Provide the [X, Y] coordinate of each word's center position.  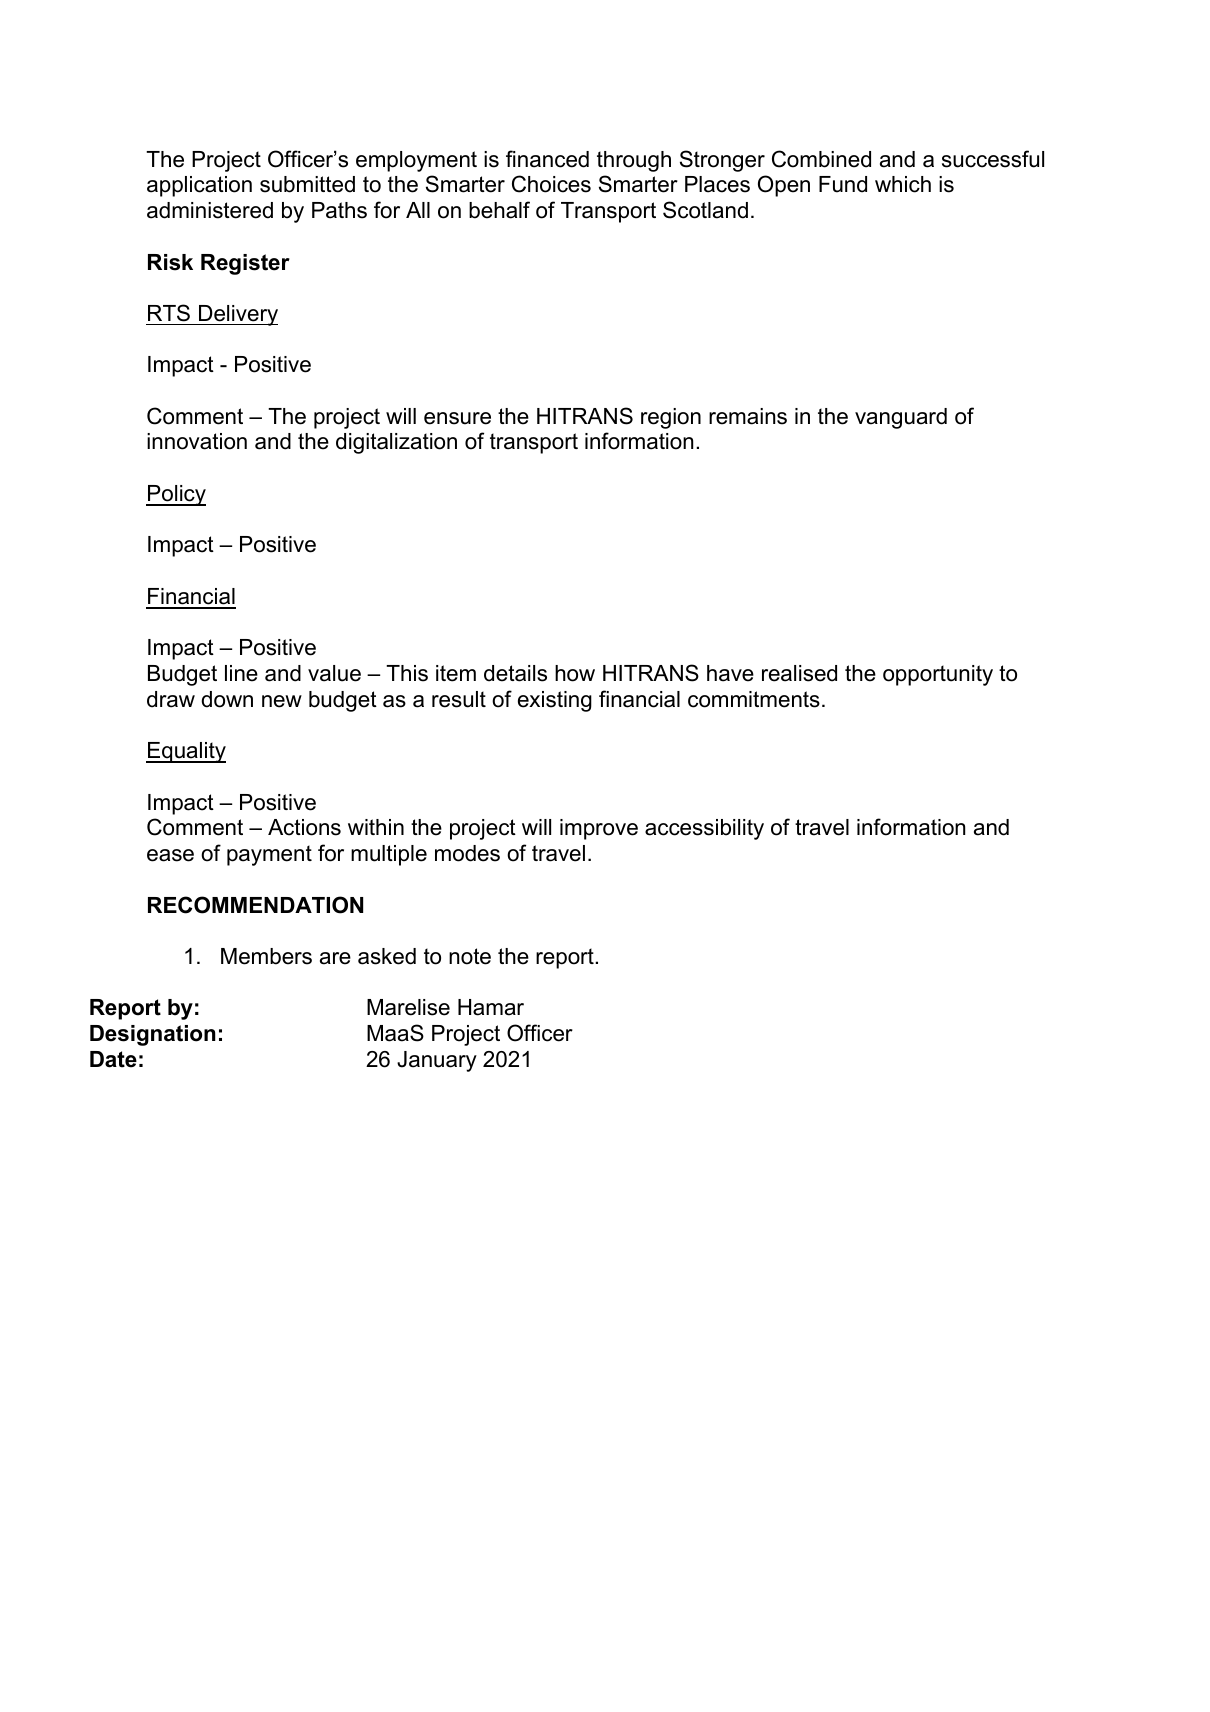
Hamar [491, 1007]
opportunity [938, 675]
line [241, 673]
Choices [551, 184]
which [903, 184]
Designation [153, 1035]
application [199, 186]
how [575, 673]
